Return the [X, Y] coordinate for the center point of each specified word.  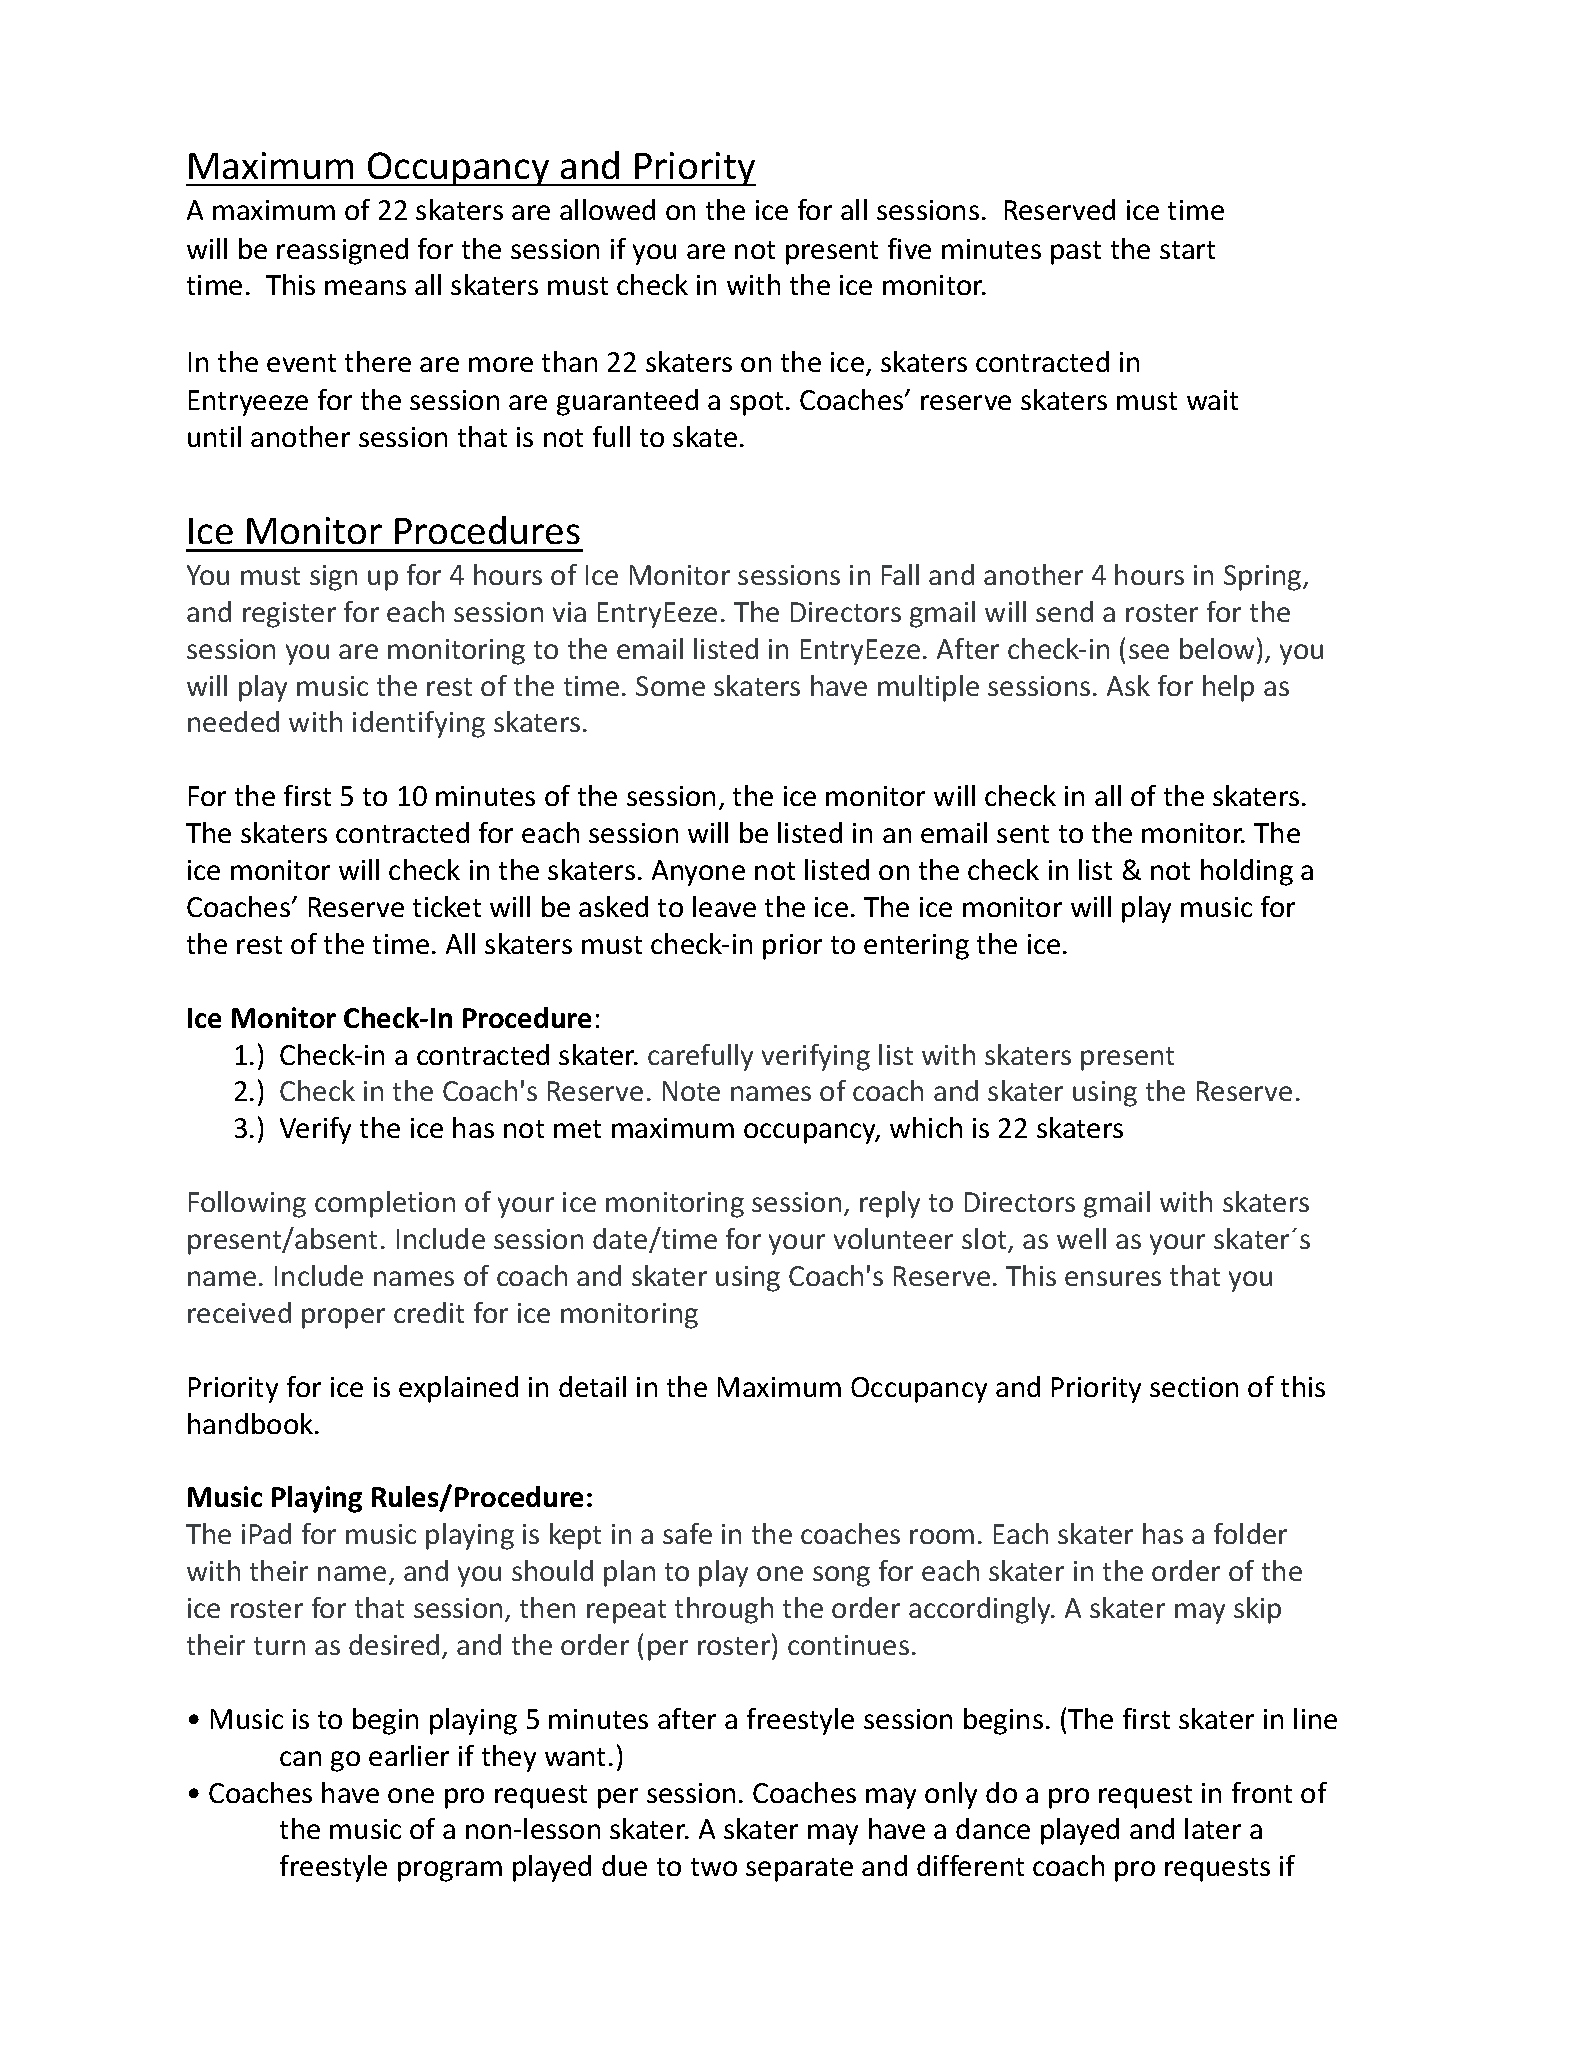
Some [670, 686]
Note [691, 1091]
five [909, 248]
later [1213, 1828]
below [1217, 648]
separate [799, 1870]
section [1194, 1387]
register [289, 615]
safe [687, 1533]
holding [1247, 872]
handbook [250, 1423]
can [300, 1758]
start [1187, 250]
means [365, 287]
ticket [447, 906]
